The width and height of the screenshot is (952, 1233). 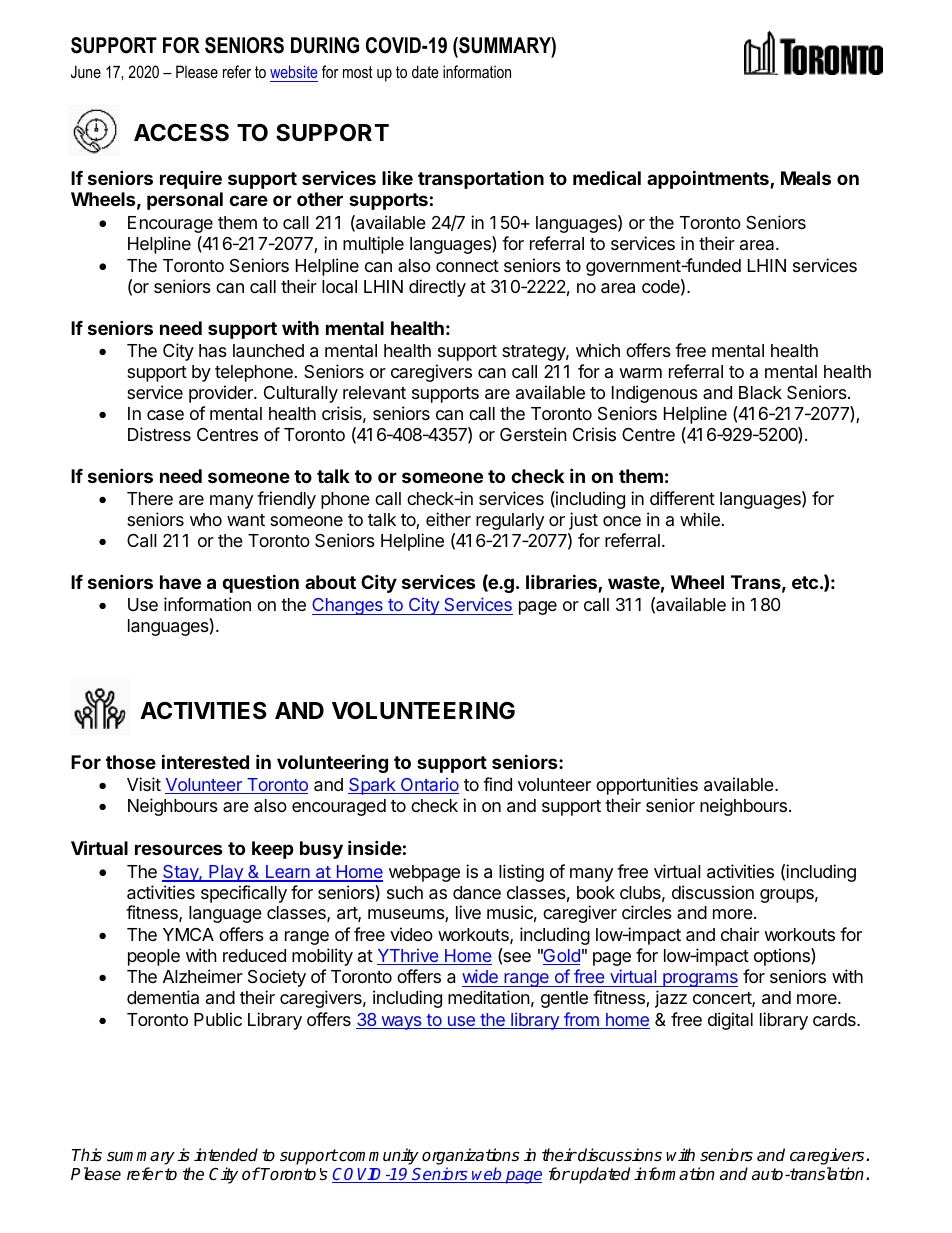 What do you see at coordinates (709, 179) in the screenshot?
I see `appointments` at bounding box center [709, 179].
